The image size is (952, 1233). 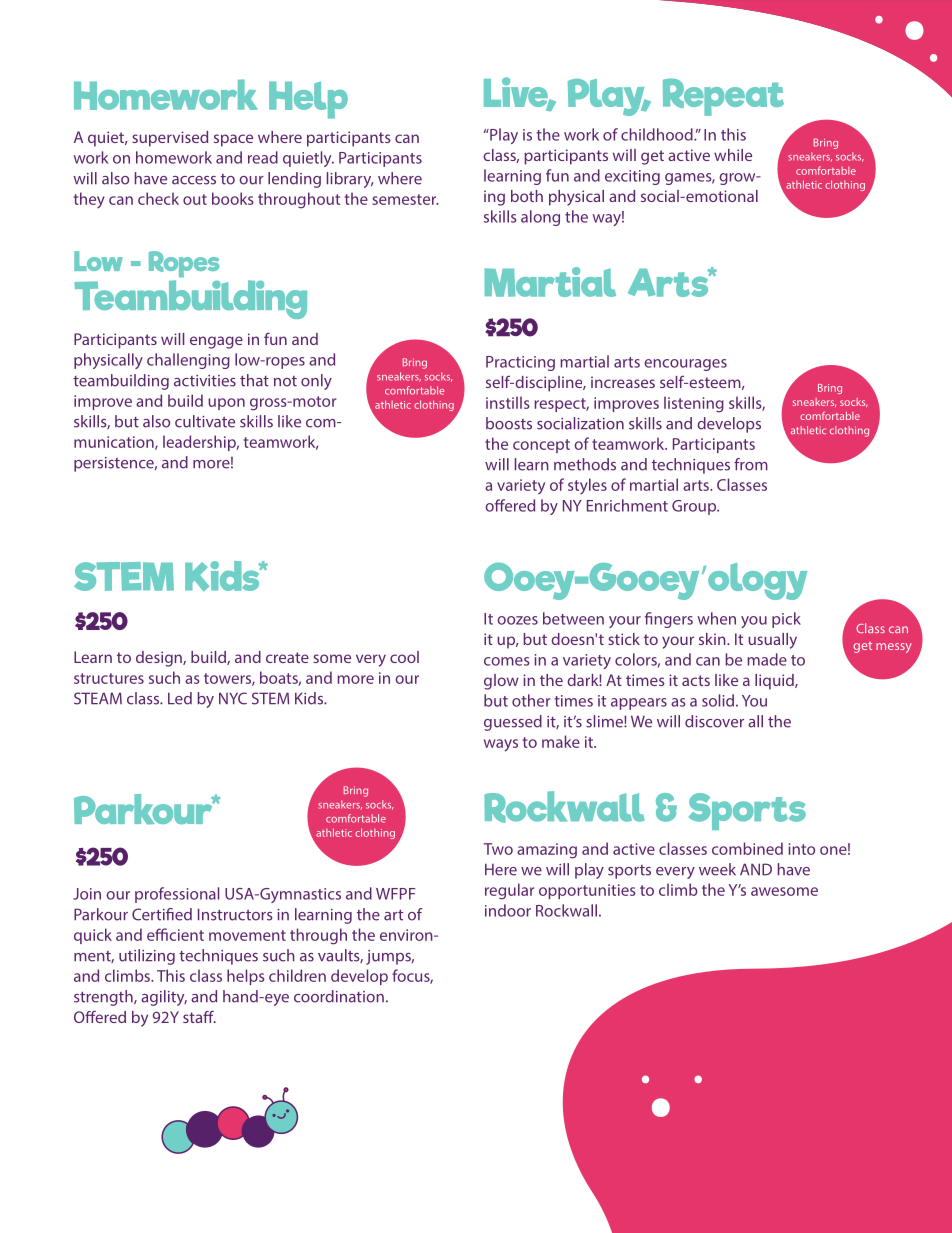 I want to click on oozes, so click(x=517, y=620).
